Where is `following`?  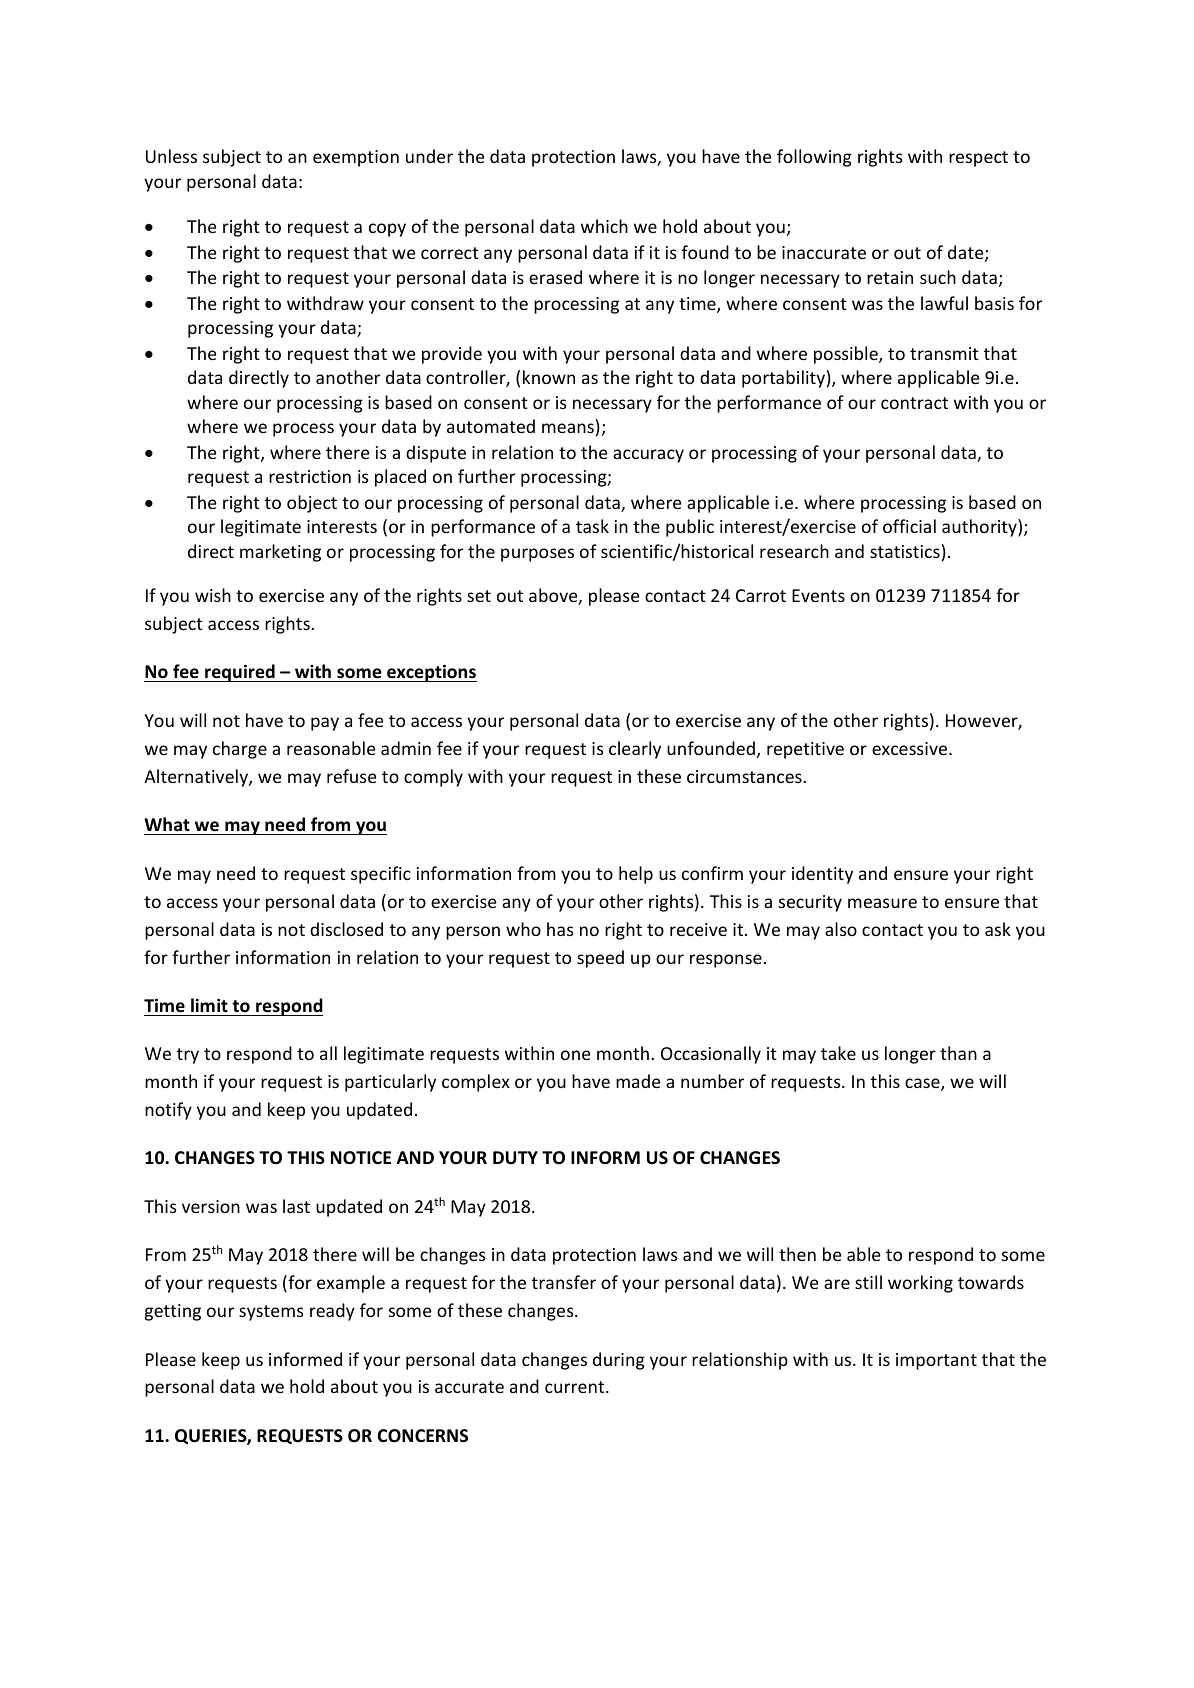
following is located at coordinates (814, 158).
